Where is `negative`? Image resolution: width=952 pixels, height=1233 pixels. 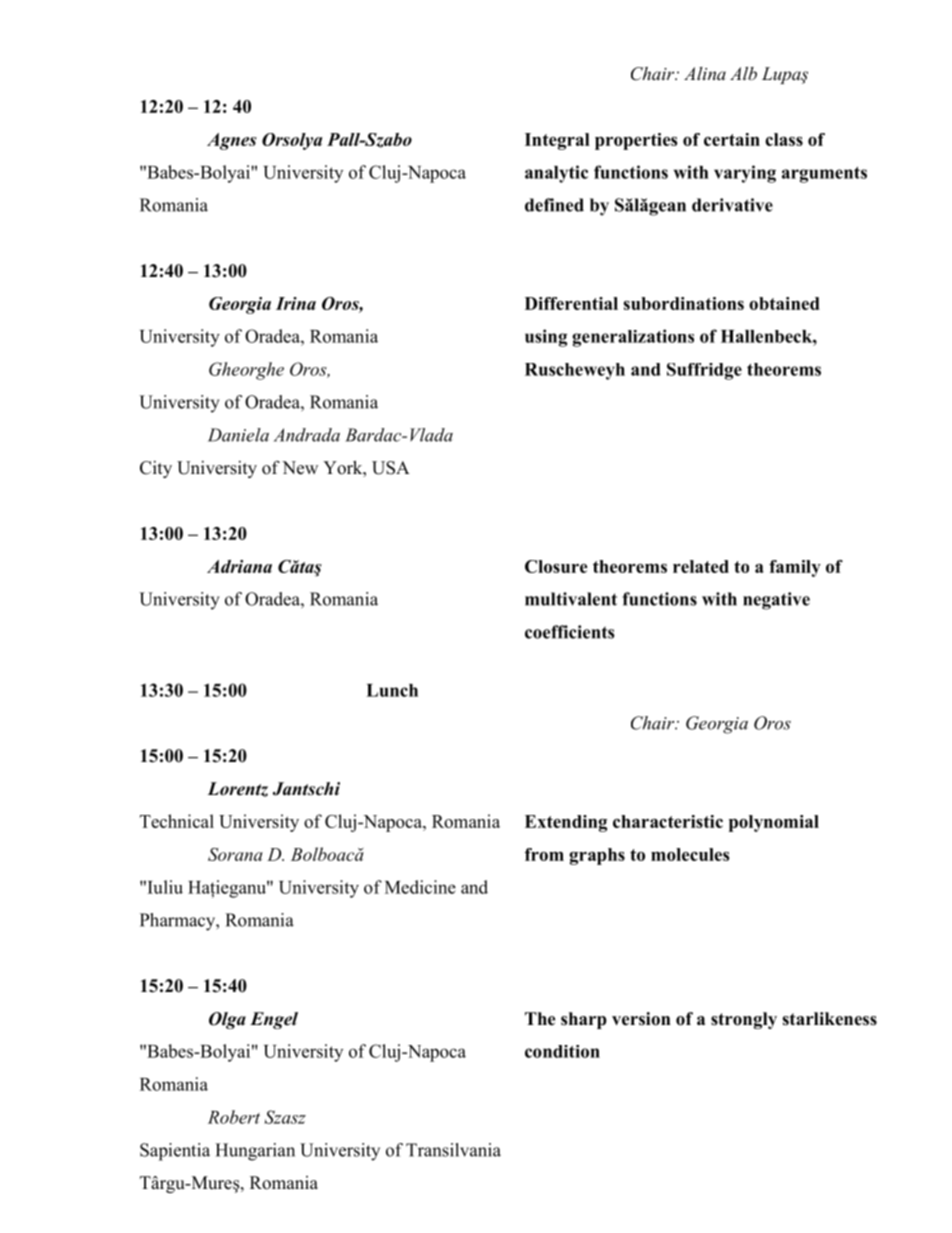
negative is located at coordinates (776, 601).
